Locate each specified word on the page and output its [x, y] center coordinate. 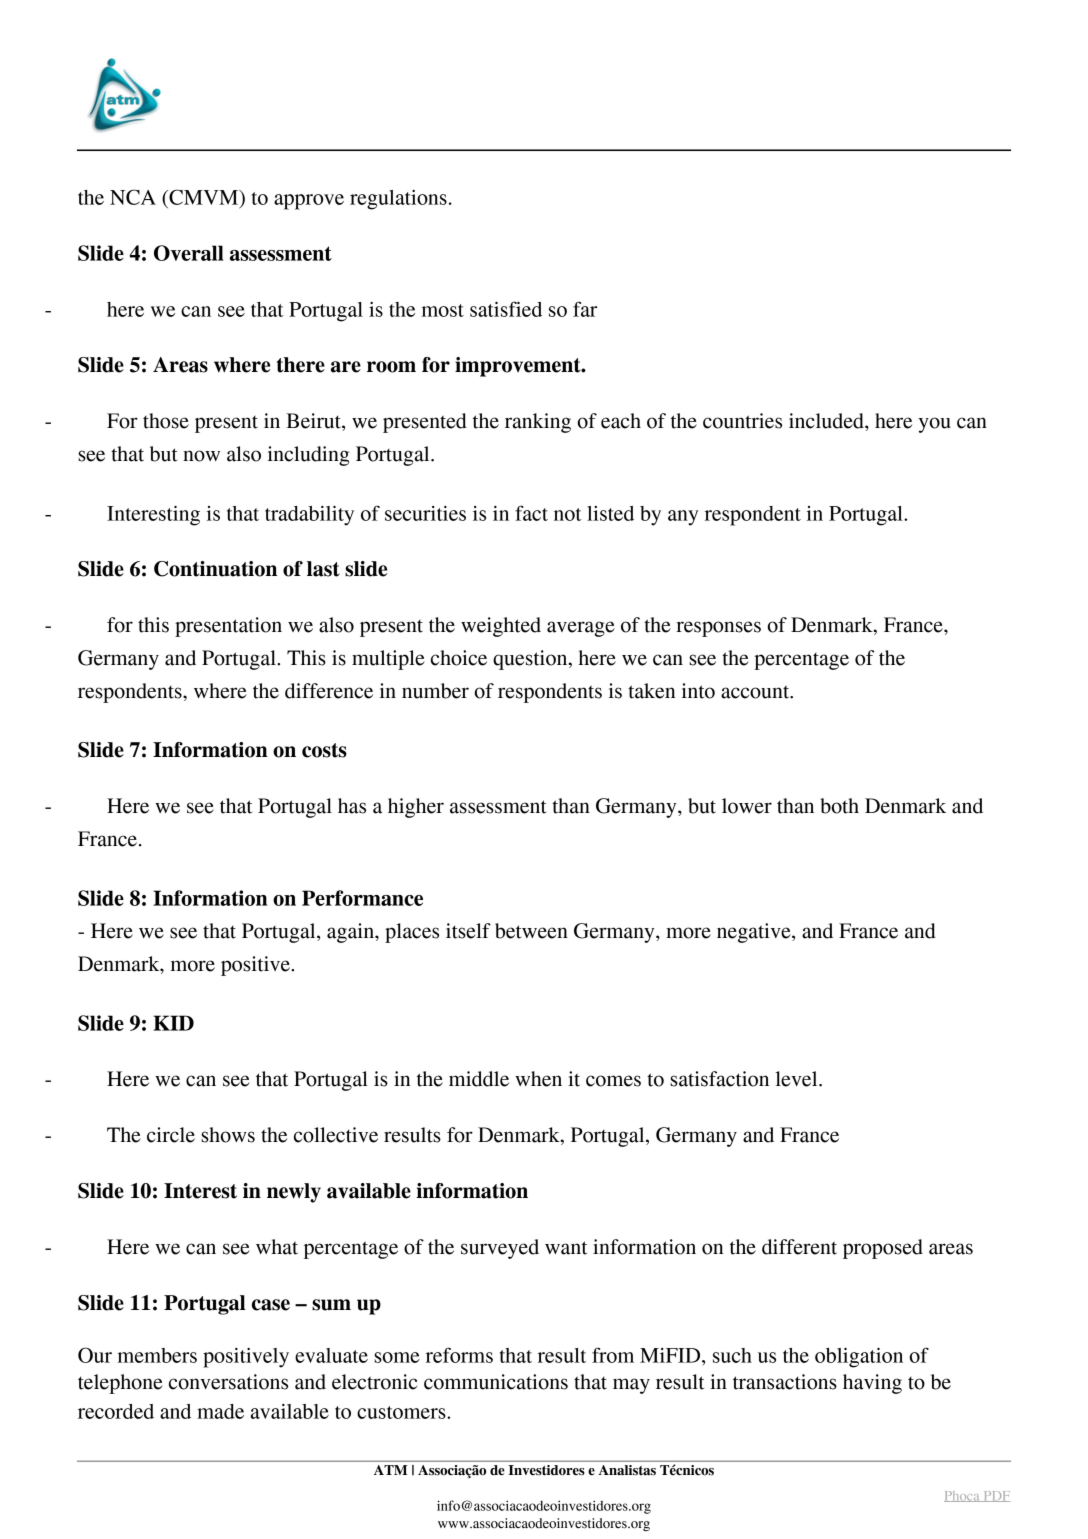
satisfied [506, 309]
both [839, 806]
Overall [189, 253]
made [220, 1411]
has [352, 806]
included [827, 421]
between [531, 931]
